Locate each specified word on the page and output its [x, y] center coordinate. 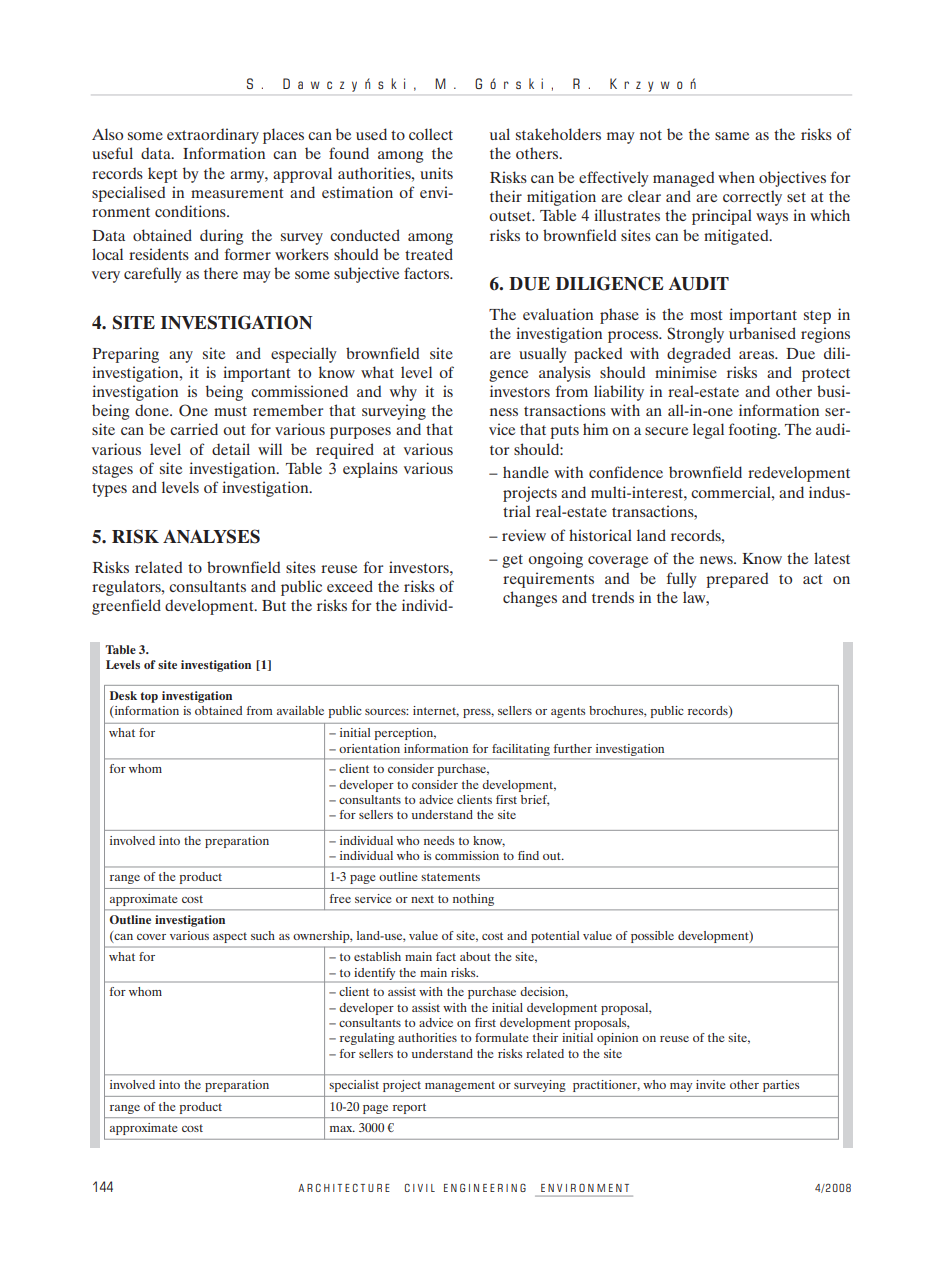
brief [535, 800]
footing [754, 431]
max [342, 1129]
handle [526, 472]
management [460, 1087]
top [149, 697]
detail [231, 449]
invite [711, 1084]
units [436, 173]
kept [162, 175]
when [736, 177]
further [573, 748]
